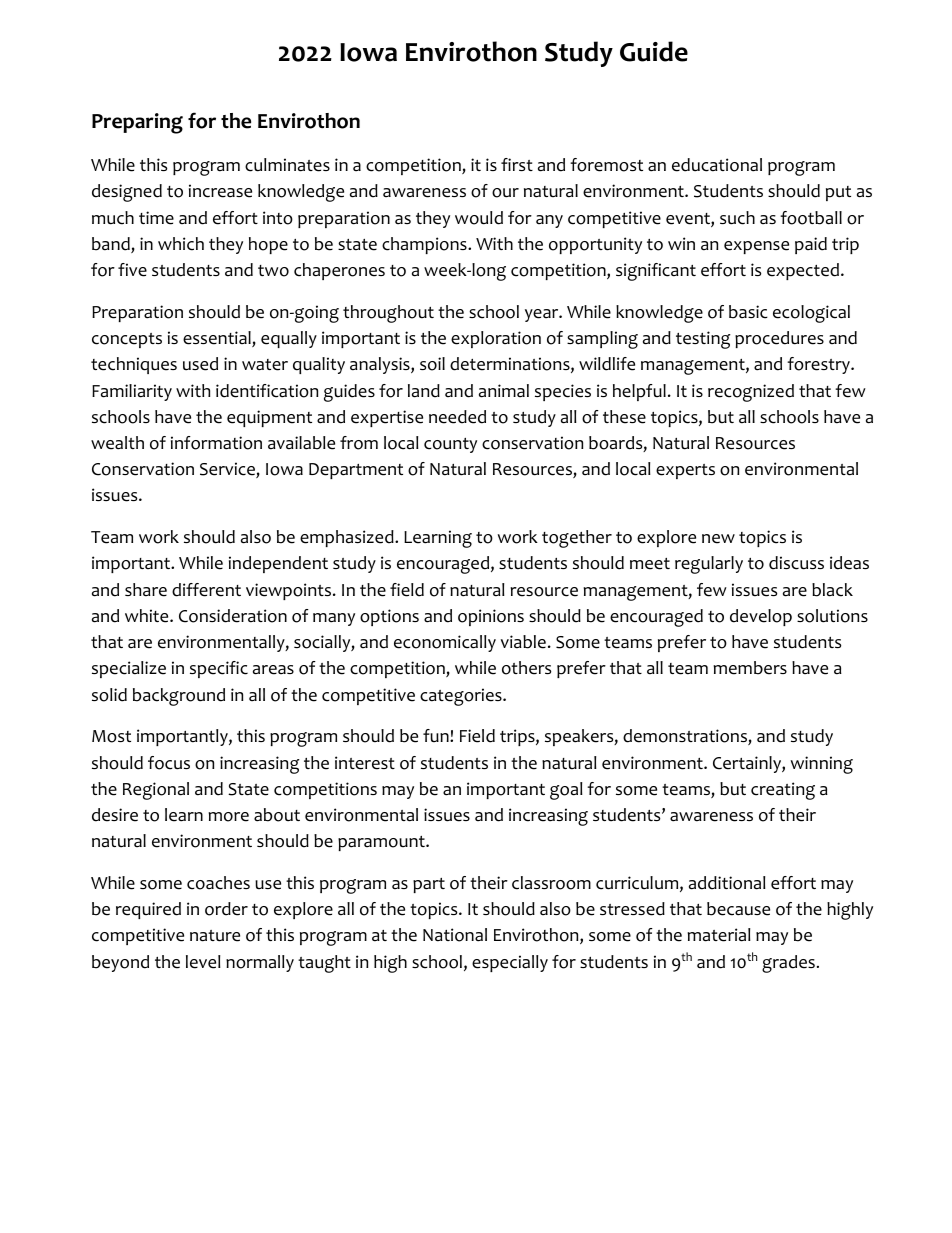  I want to click on nature, so click(215, 936).
